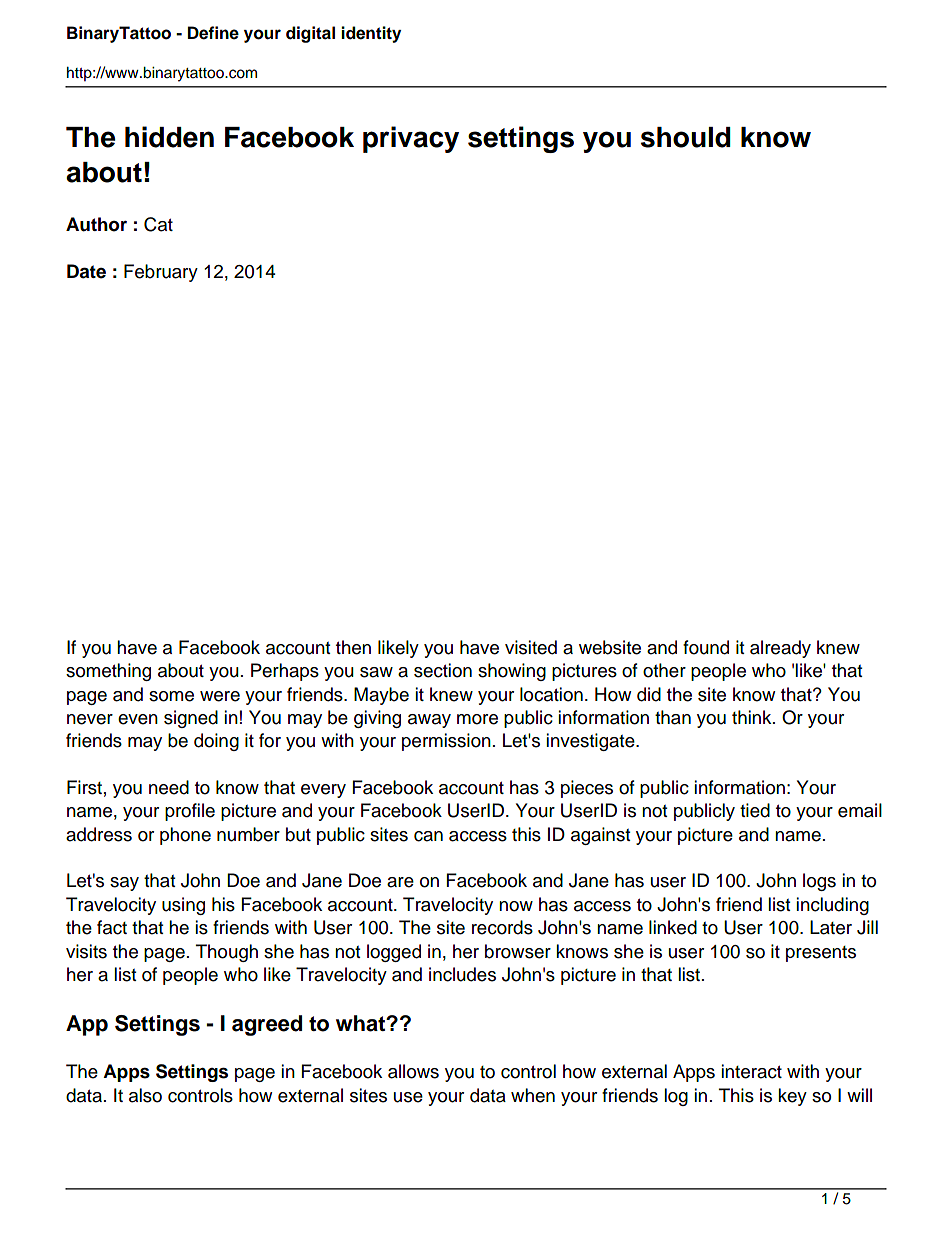 The height and width of the document is (1233, 952). Describe the element at coordinates (86, 271) in the document. I see `Date` at that location.
